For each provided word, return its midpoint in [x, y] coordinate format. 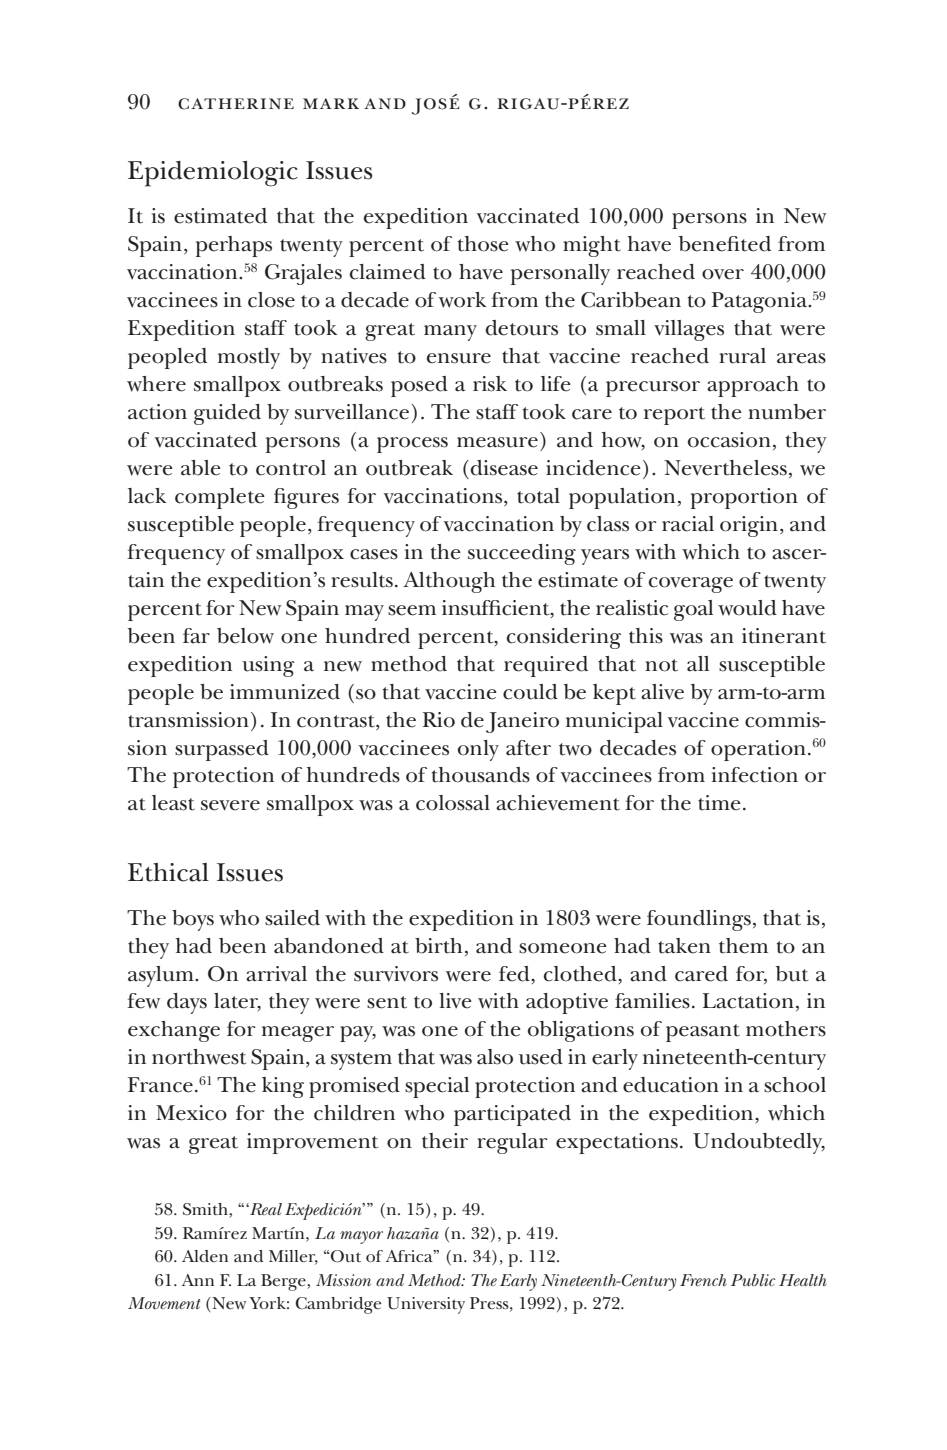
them [743, 946]
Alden [205, 1256]
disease [504, 468]
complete [220, 498]
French [703, 1280]
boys [193, 920]
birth [438, 946]
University [426, 1305]
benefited [725, 244]
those [483, 244]
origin [749, 526]
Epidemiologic [213, 174]
